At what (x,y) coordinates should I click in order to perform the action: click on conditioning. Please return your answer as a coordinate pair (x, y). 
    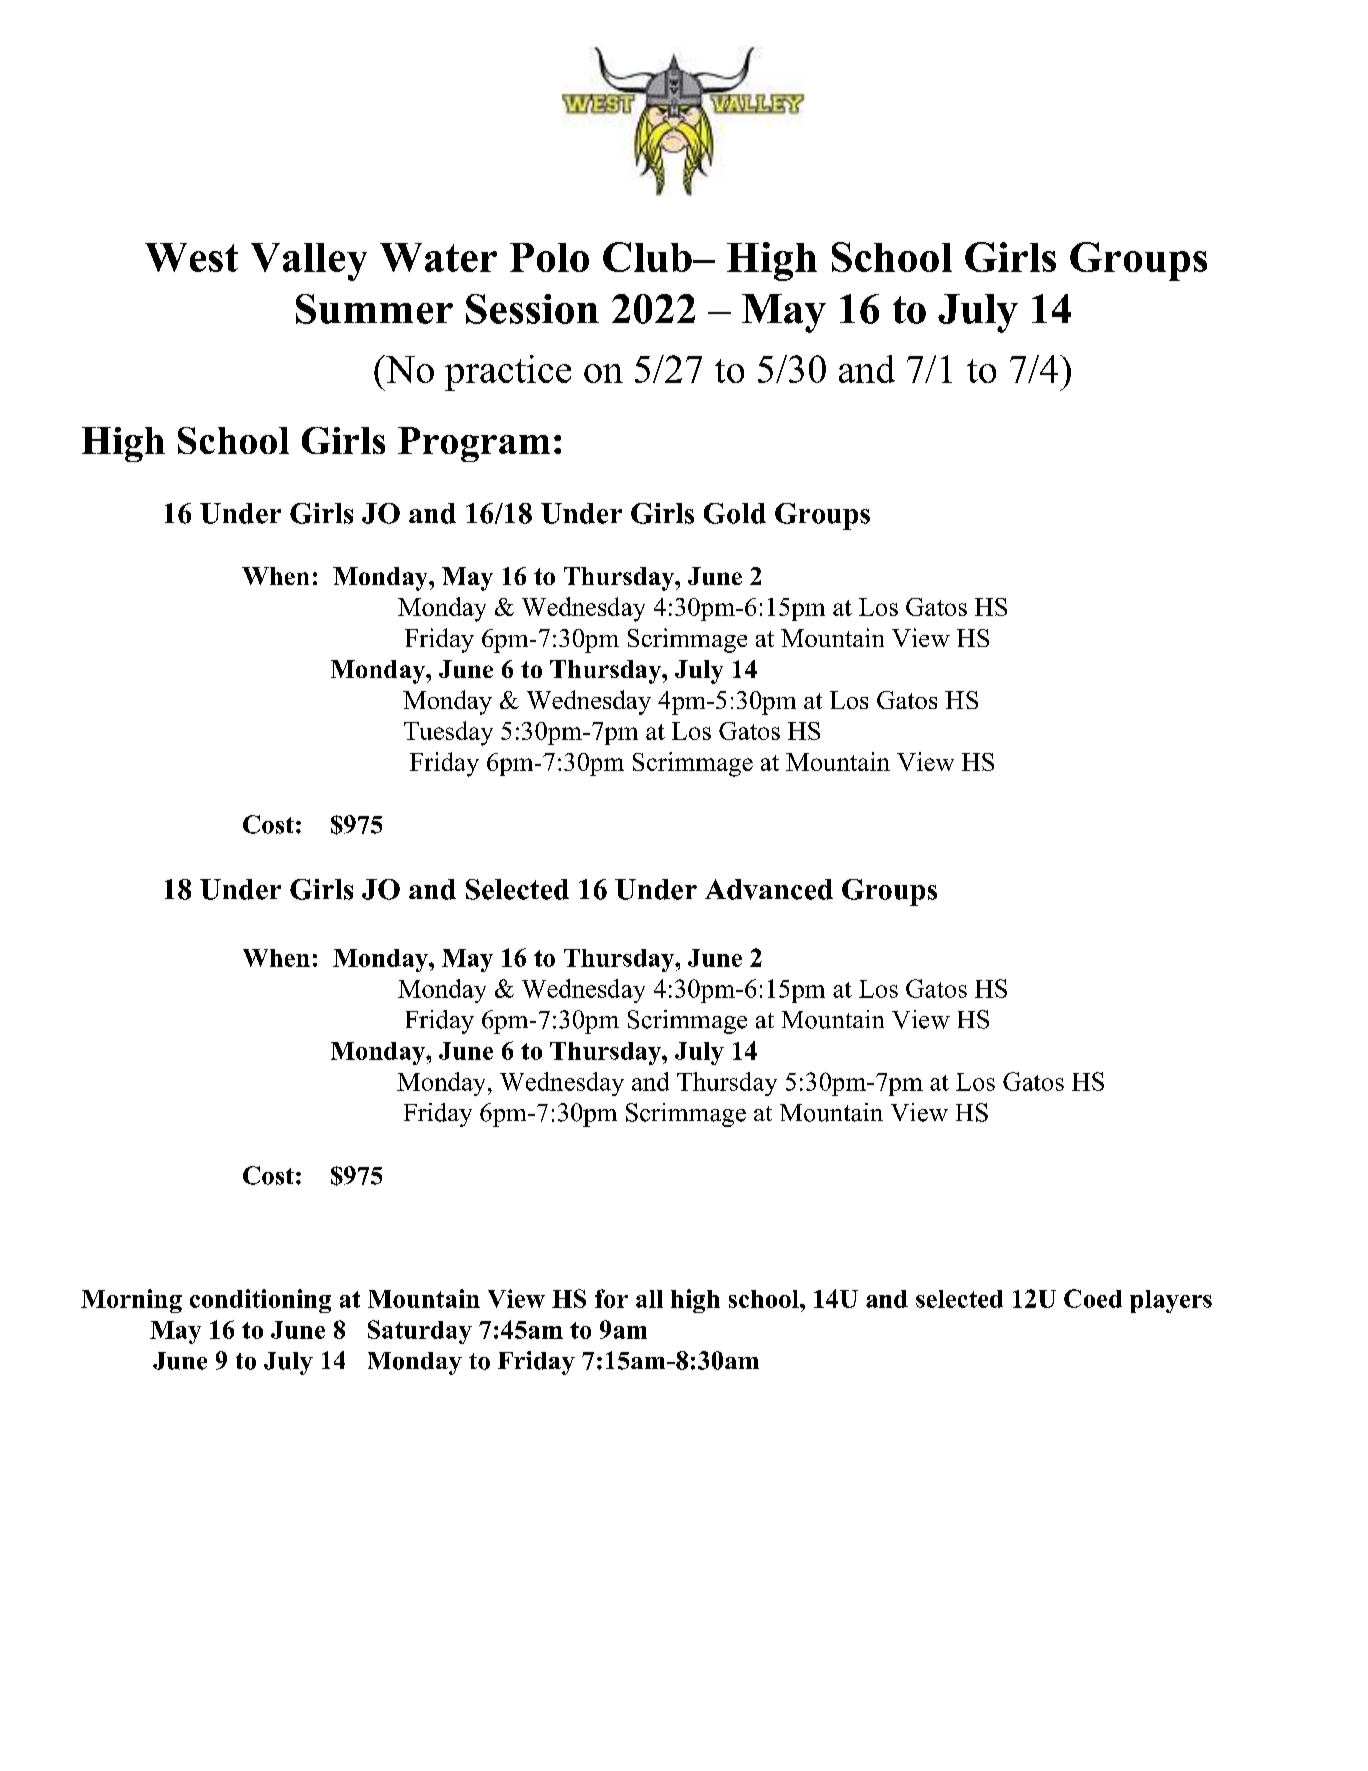
    Looking at the image, I should click on (260, 1301).
